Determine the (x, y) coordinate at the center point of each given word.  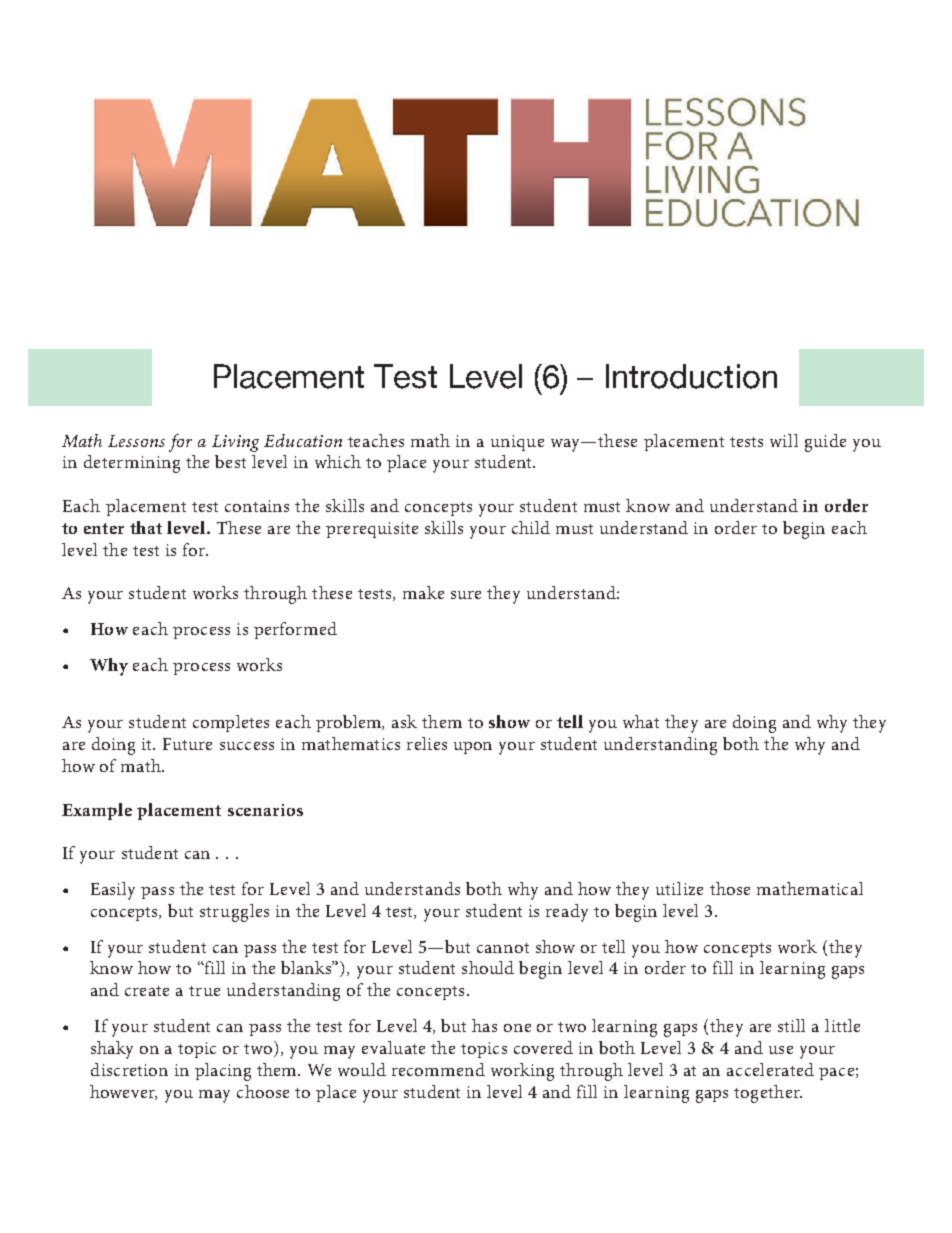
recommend (438, 1069)
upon (473, 748)
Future (187, 744)
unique (517, 443)
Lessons (136, 441)
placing (223, 1072)
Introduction (691, 376)
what (641, 721)
